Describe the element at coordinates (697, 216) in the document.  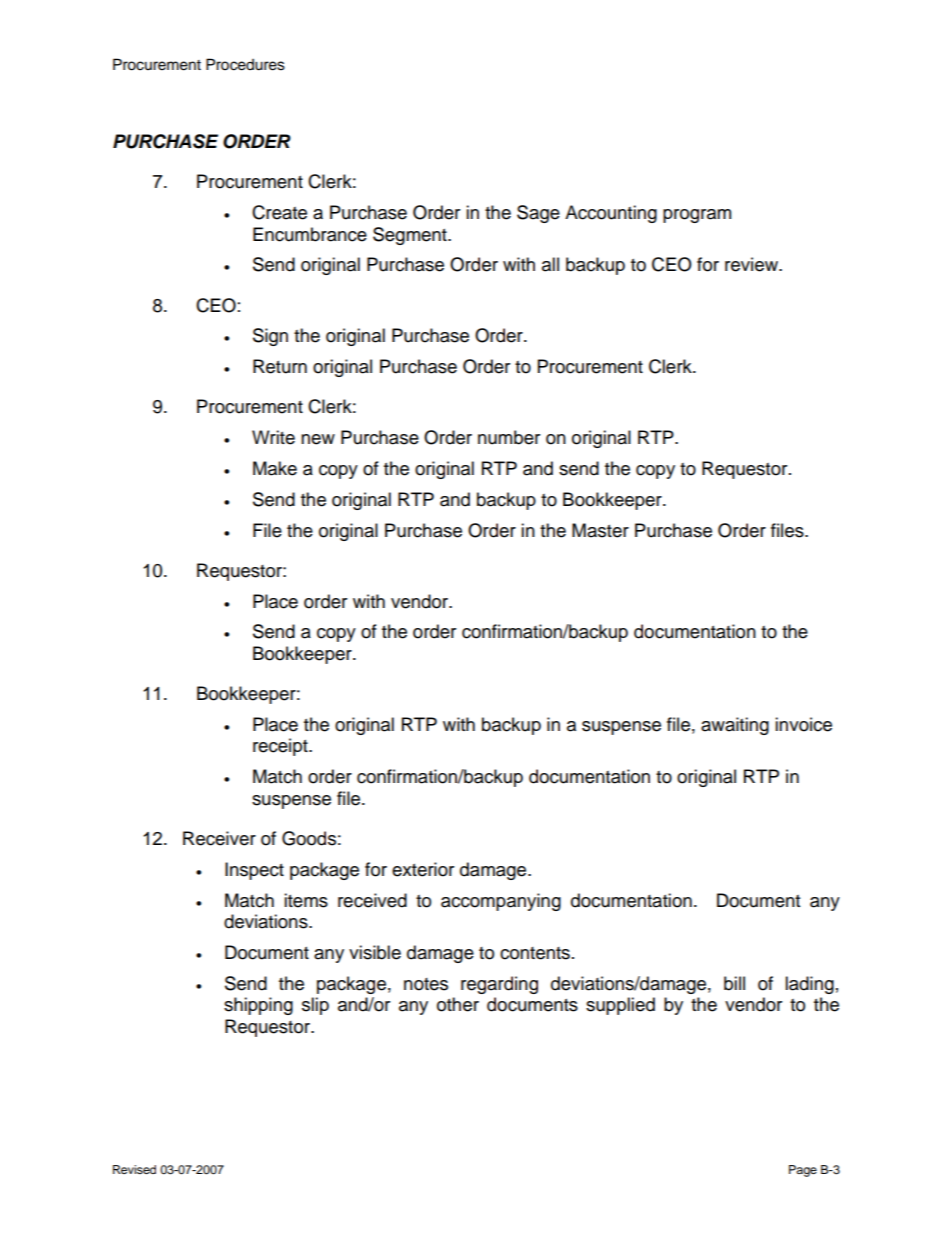
I see `program` at that location.
